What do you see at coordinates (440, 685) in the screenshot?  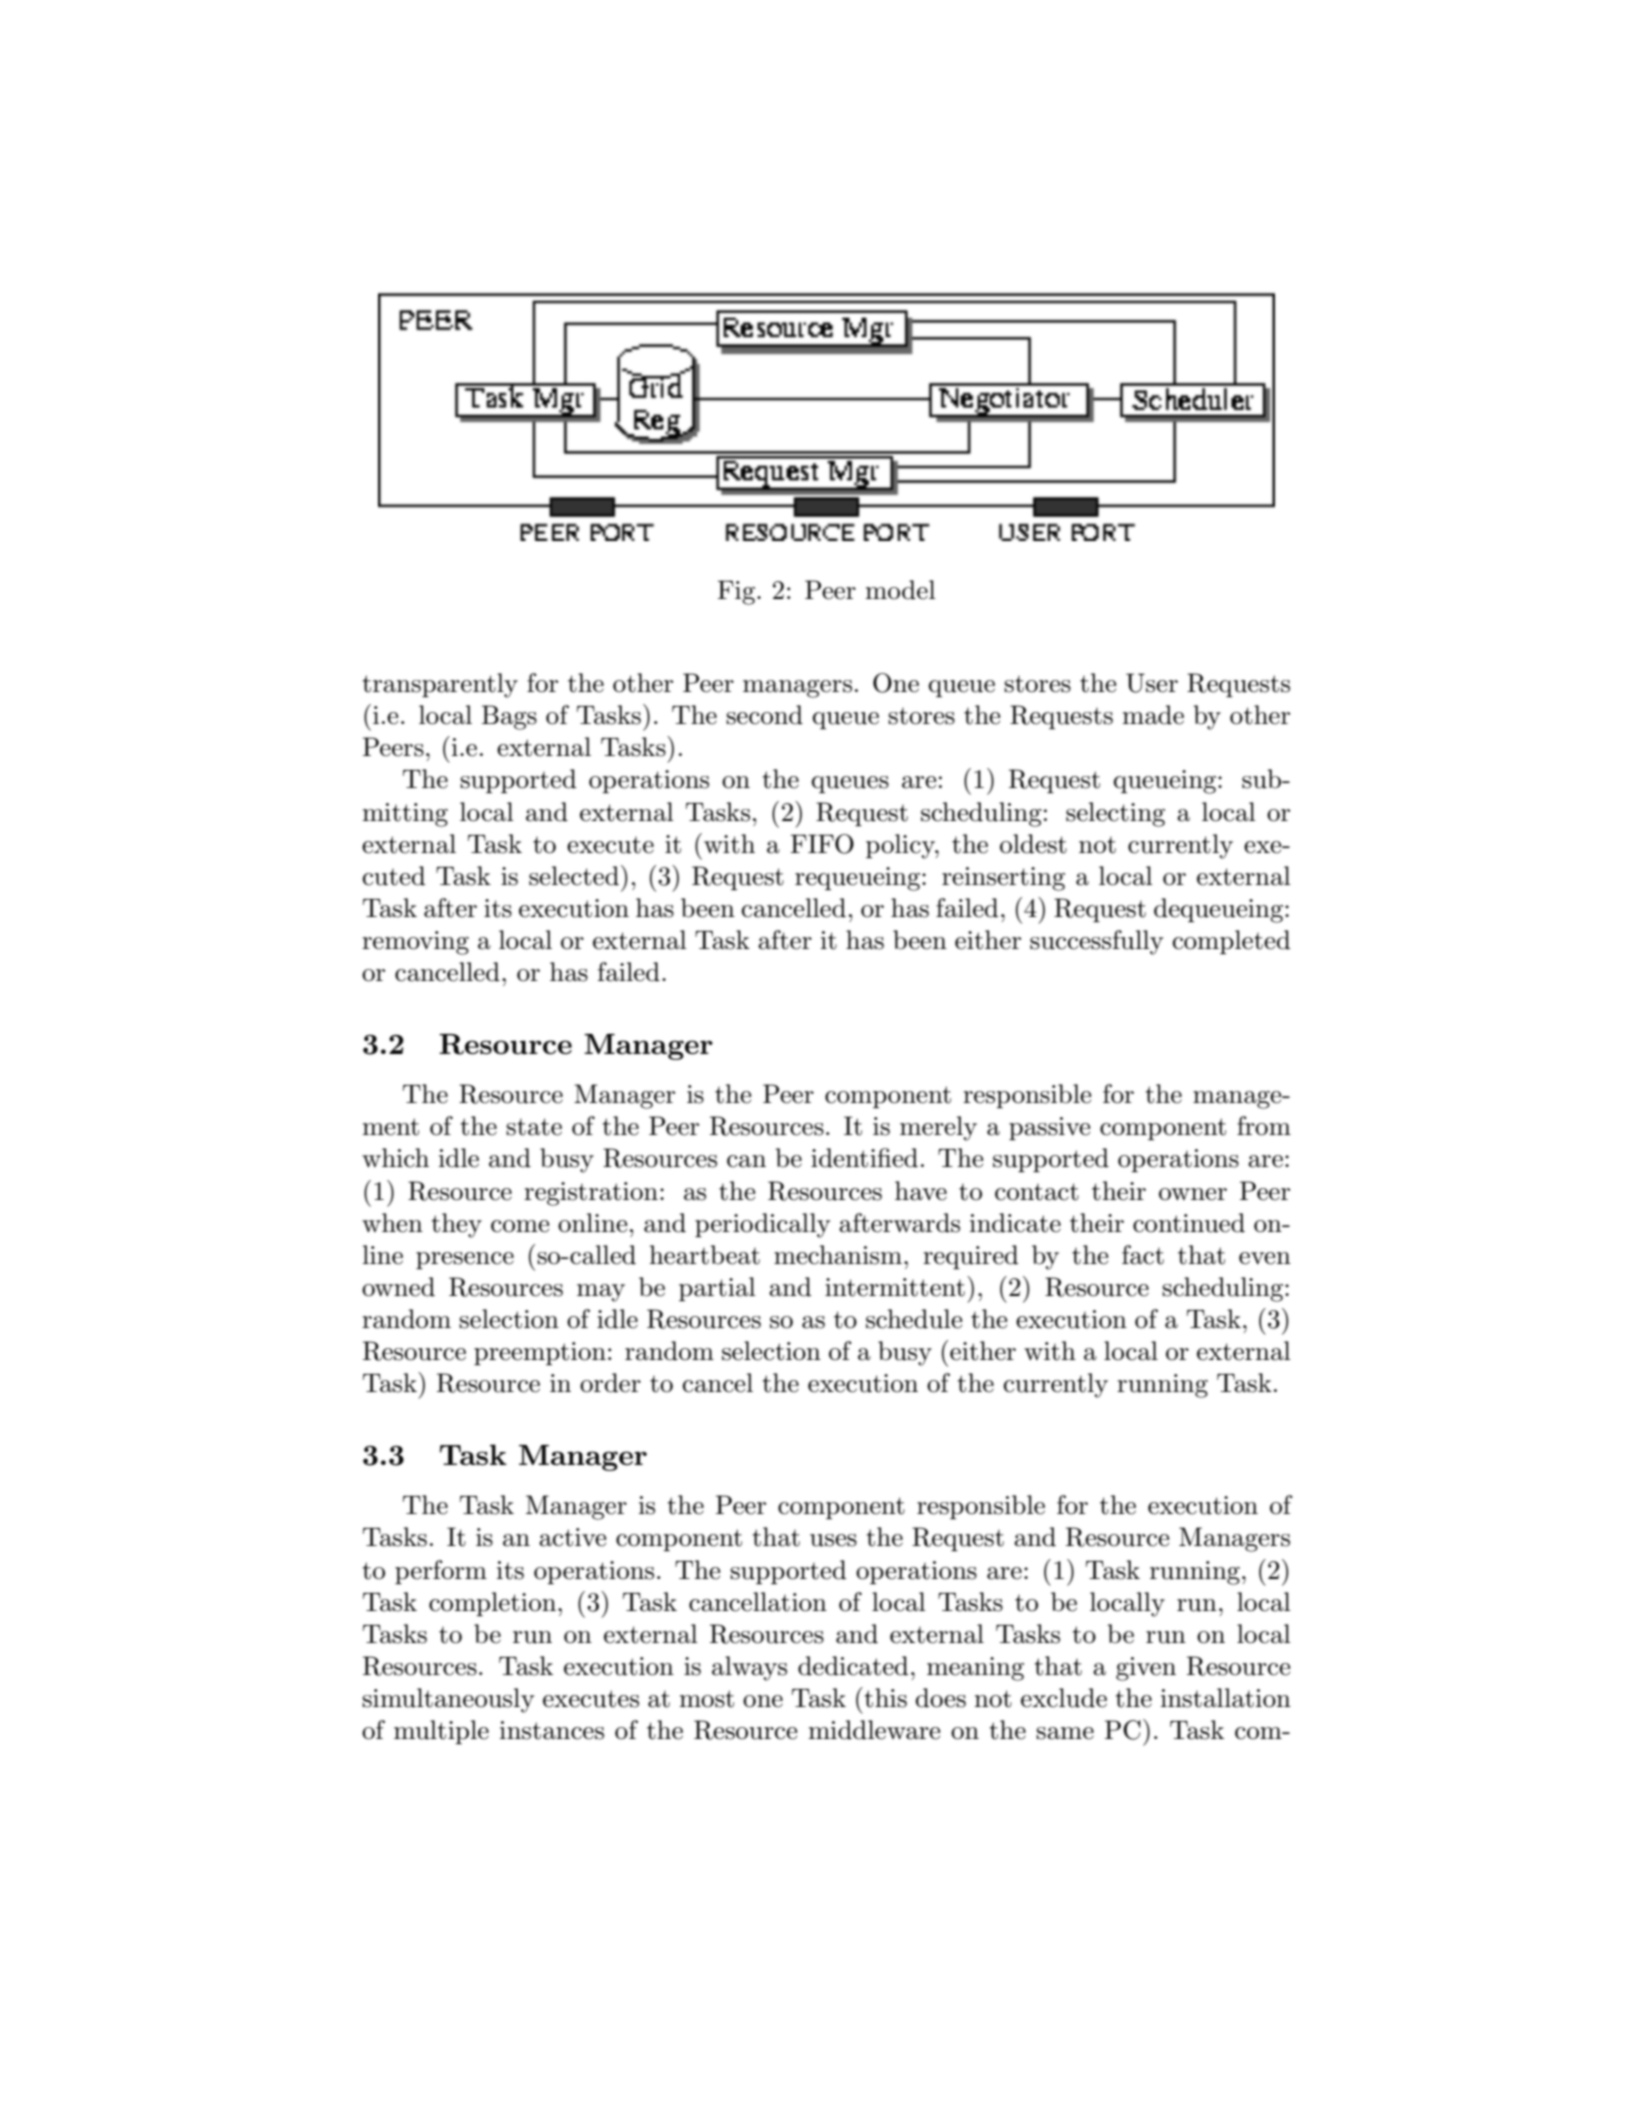 I see `transparently` at bounding box center [440, 685].
